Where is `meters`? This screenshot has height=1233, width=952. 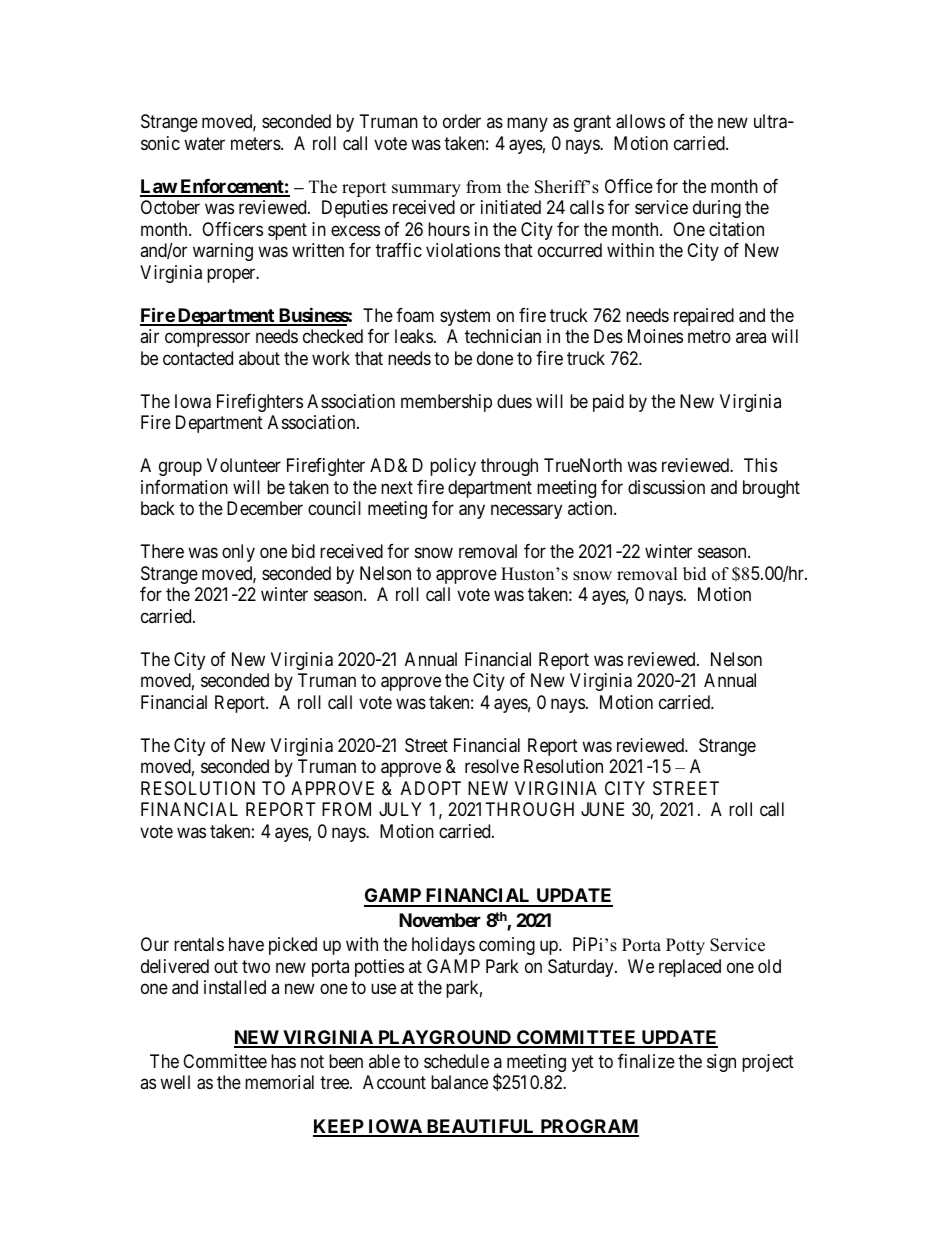
meters is located at coordinates (256, 143).
